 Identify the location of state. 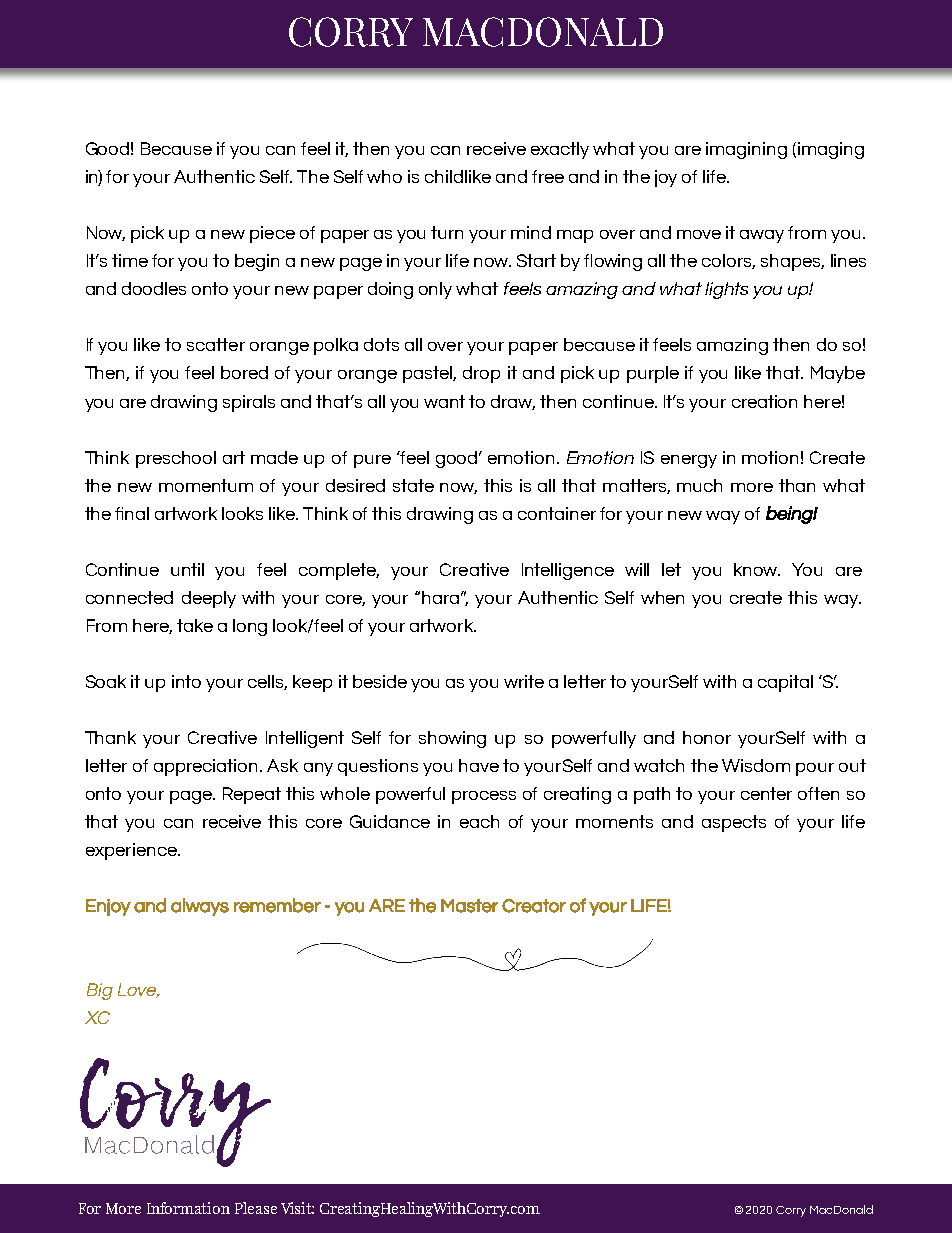
(413, 485).
